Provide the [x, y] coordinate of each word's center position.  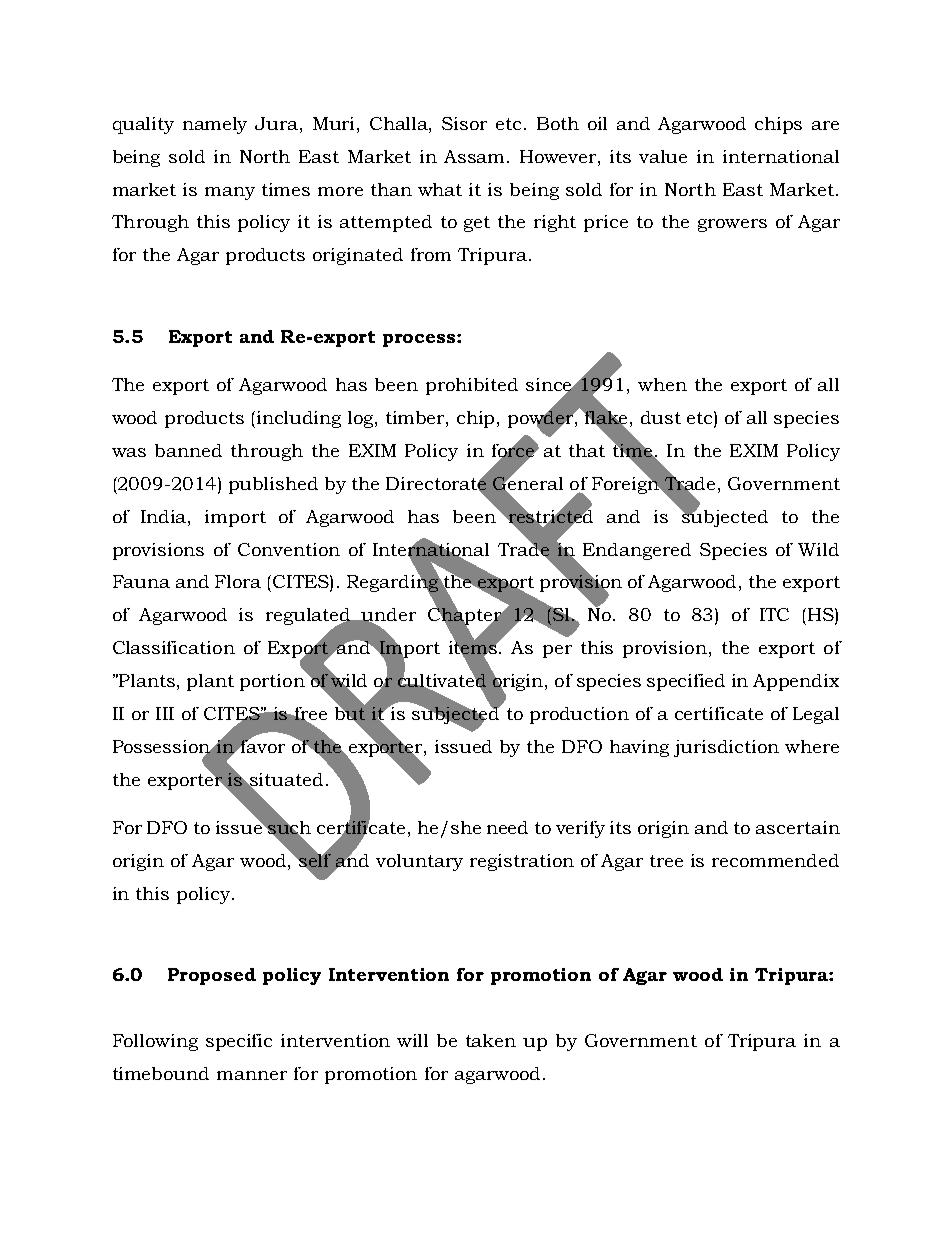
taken [491, 1040]
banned [188, 450]
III [165, 713]
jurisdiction [726, 748]
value [663, 156]
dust [661, 417]
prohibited [472, 386]
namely [215, 125]
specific [239, 1042]
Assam [476, 156]
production [579, 715]
